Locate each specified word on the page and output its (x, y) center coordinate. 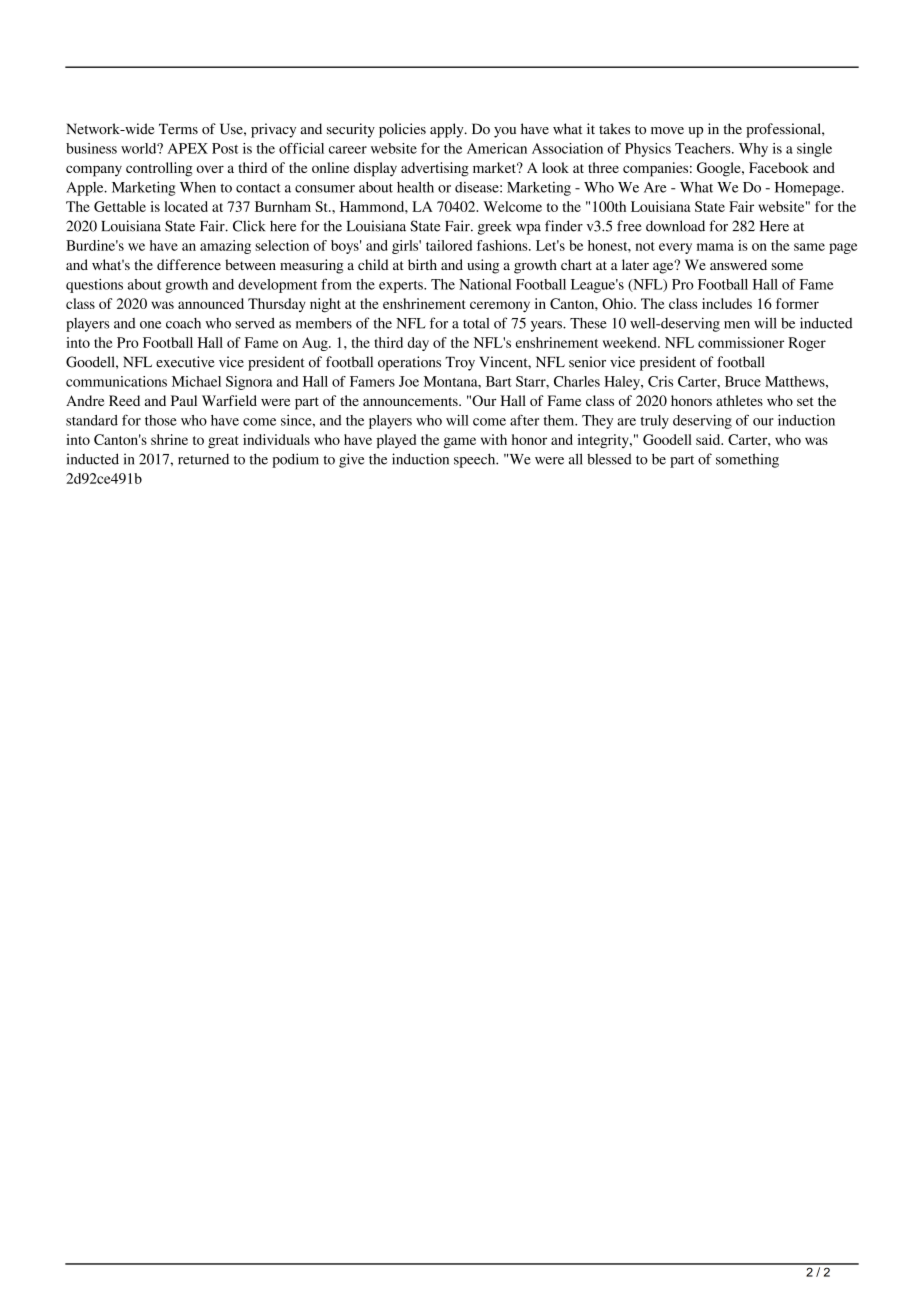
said (709, 439)
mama (715, 247)
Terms (178, 129)
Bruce (743, 381)
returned (203, 459)
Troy (460, 364)
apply (448, 130)
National (485, 284)
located (186, 206)
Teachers (704, 148)
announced (211, 303)
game (460, 442)
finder (564, 226)
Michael (196, 381)
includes (727, 303)
